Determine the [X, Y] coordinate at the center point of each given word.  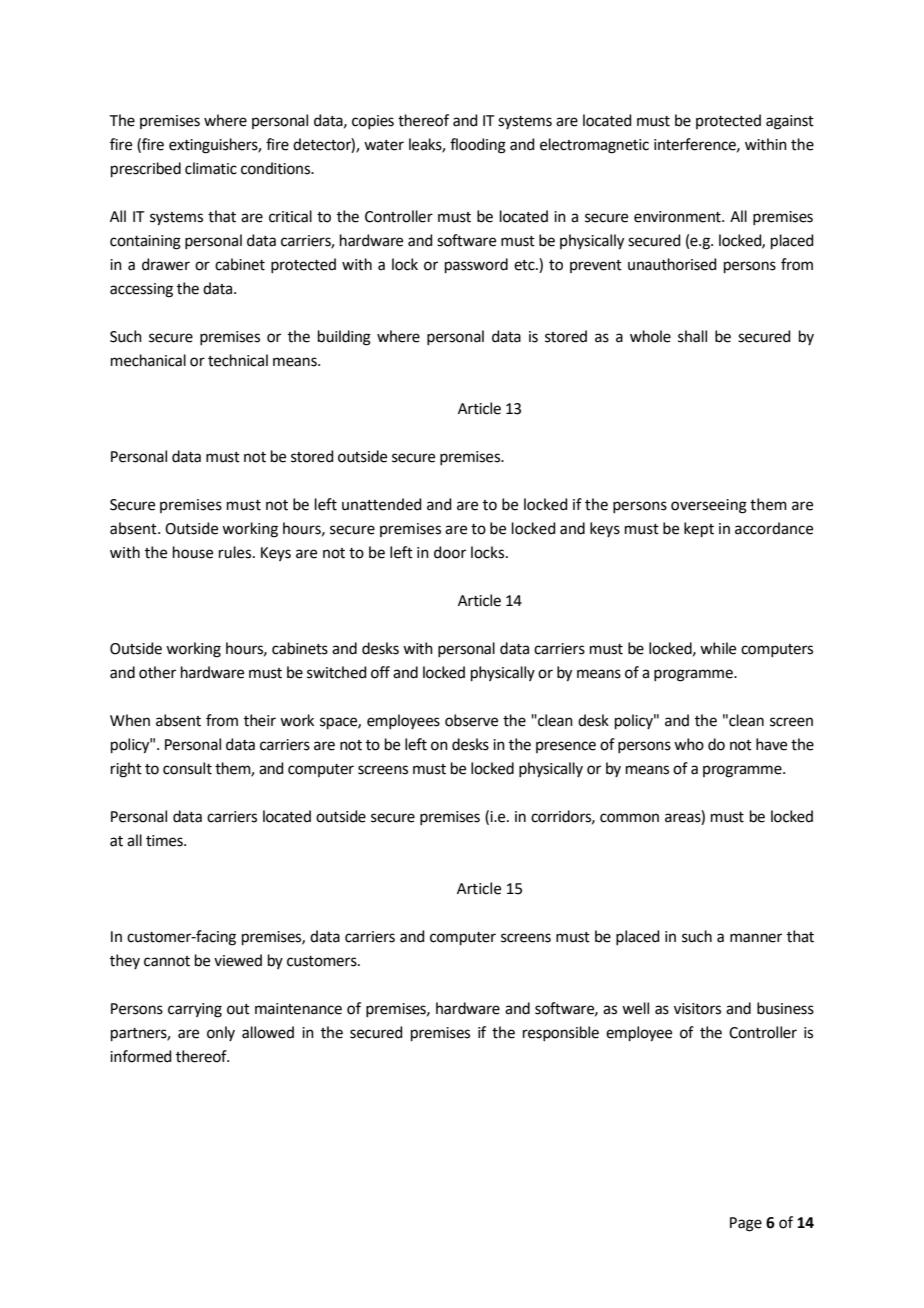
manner [756, 938]
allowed [268, 1032]
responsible [561, 1033]
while [718, 648]
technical [238, 360]
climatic [211, 168]
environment [678, 217]
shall [692, 336]
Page [746, 1224]
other [157, 672]
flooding [478, 146]
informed [141, 1056]
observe [471, 720]
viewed [238, 960]
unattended [382, 504]
